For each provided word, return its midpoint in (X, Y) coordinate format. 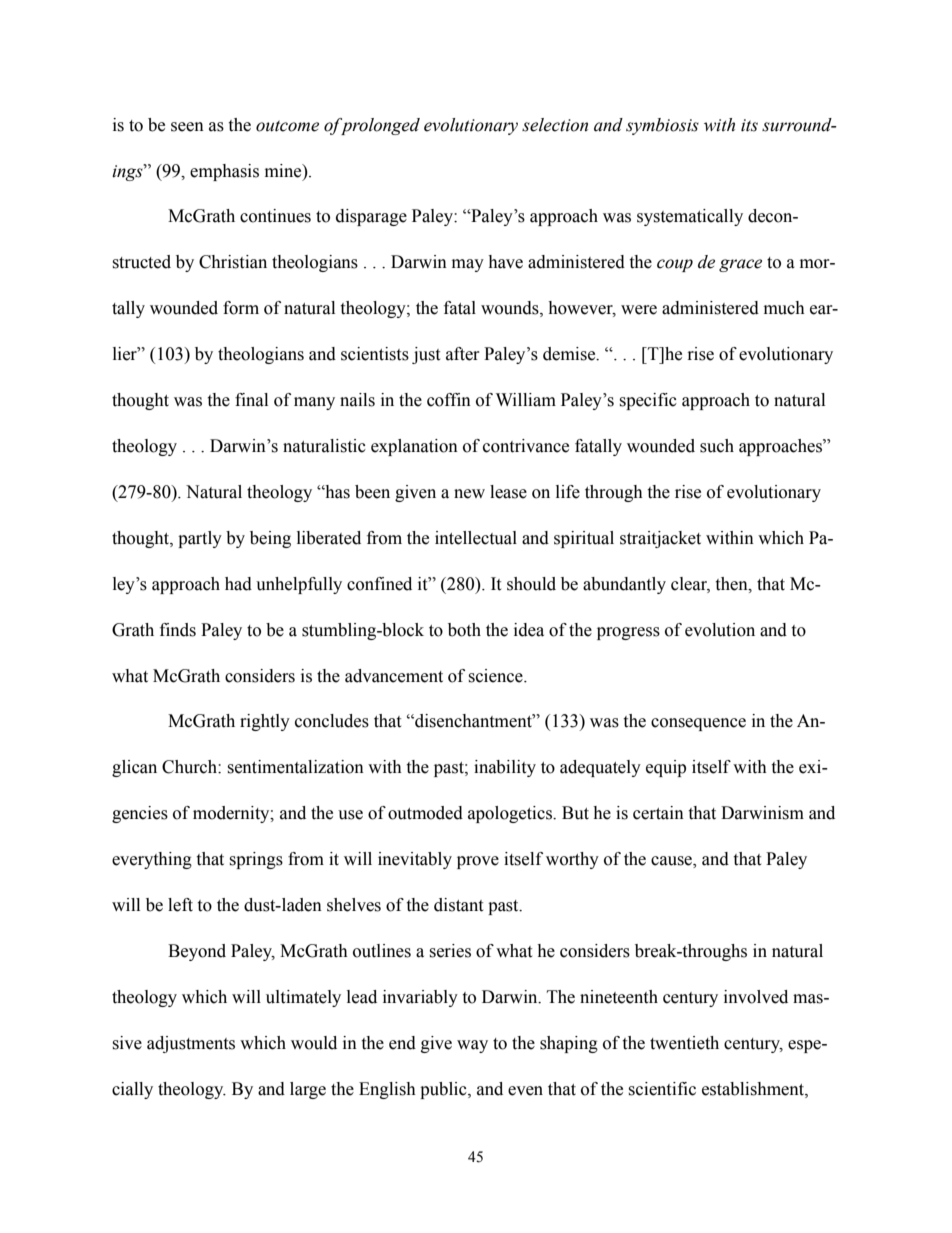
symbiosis (662, 126)
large (308, 1090)
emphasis (224, 172)
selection (555, 125)
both (464, 630)
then (732, 584)
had (238, 584)
